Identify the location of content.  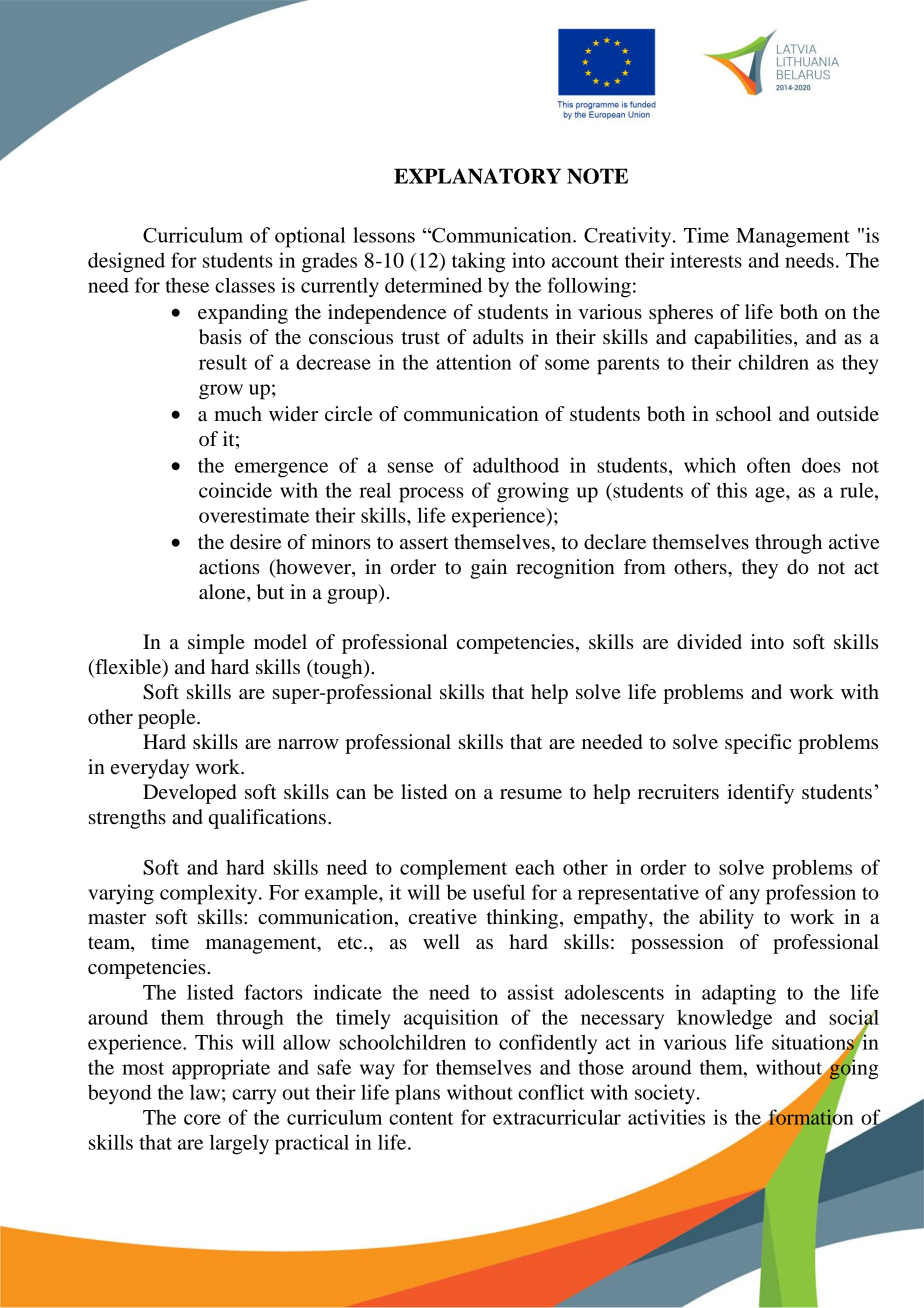
(421, 1118).
